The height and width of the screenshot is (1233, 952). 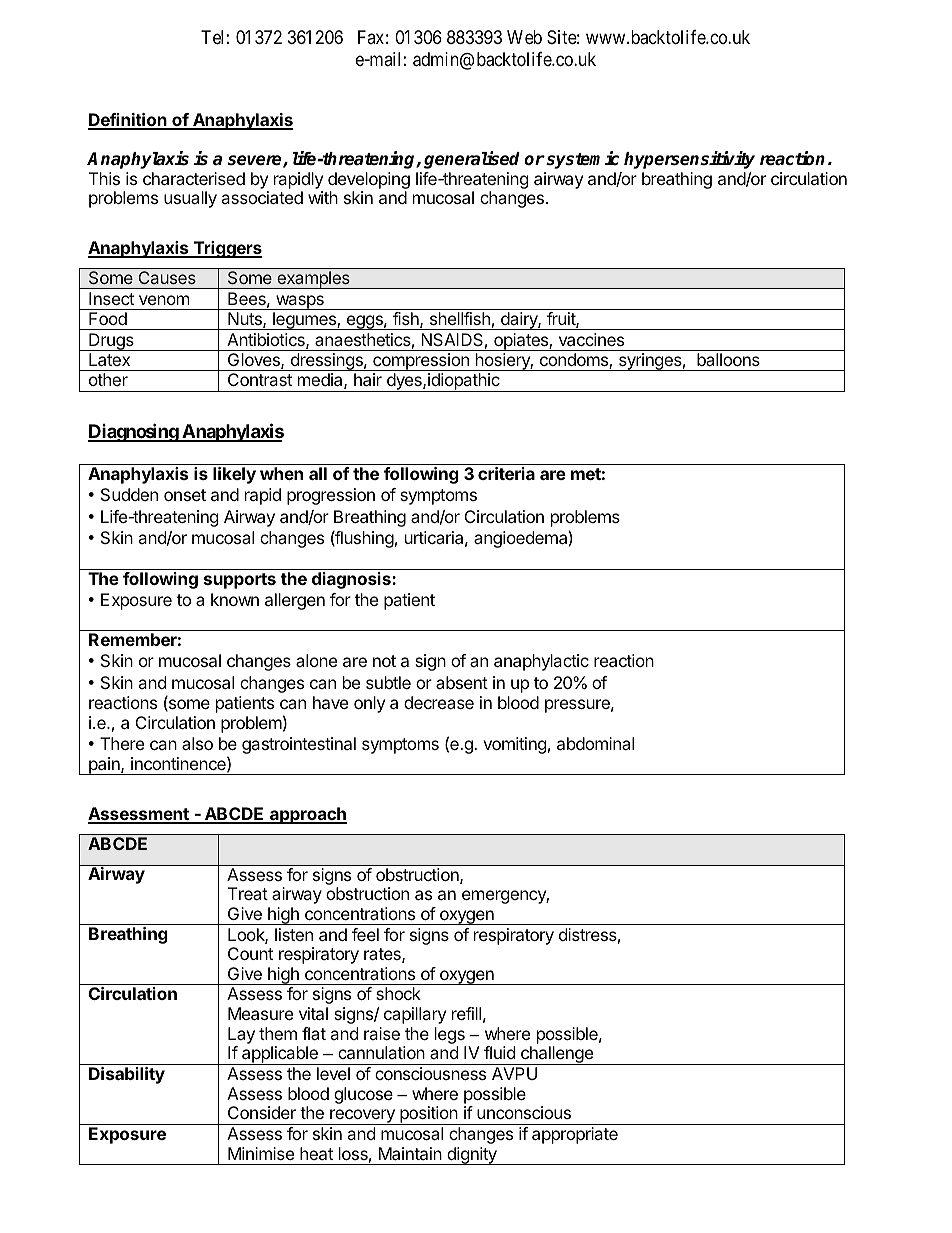 I want to click on anaphylactic, so click(x=541, y=662).
